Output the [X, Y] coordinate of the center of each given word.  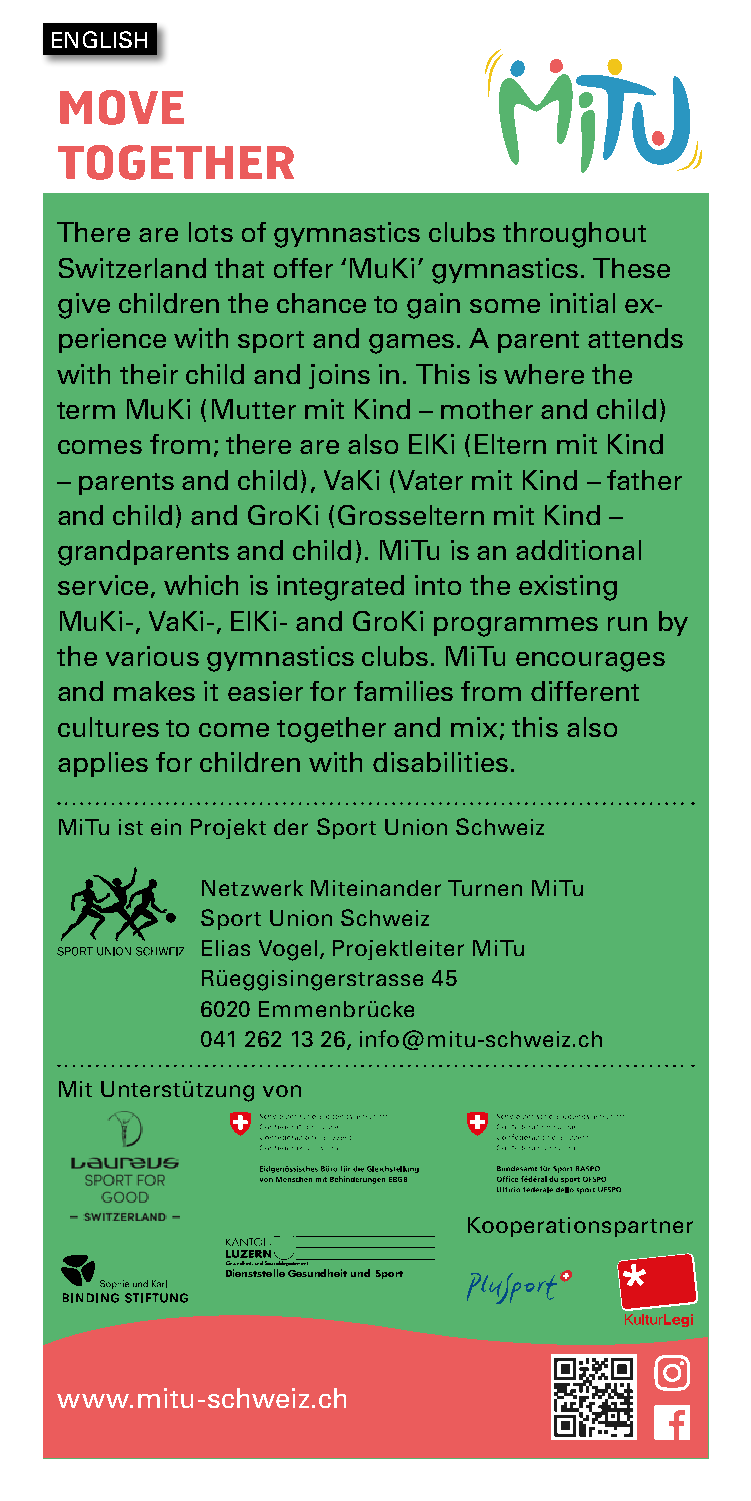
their [149, 374]
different [585, 691]
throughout [574, 235]
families [403, 691]
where [544, 374]
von [282, 1091]
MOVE [122, 107]
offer [303, 268]
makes [154, 691]
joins [339, 376]
